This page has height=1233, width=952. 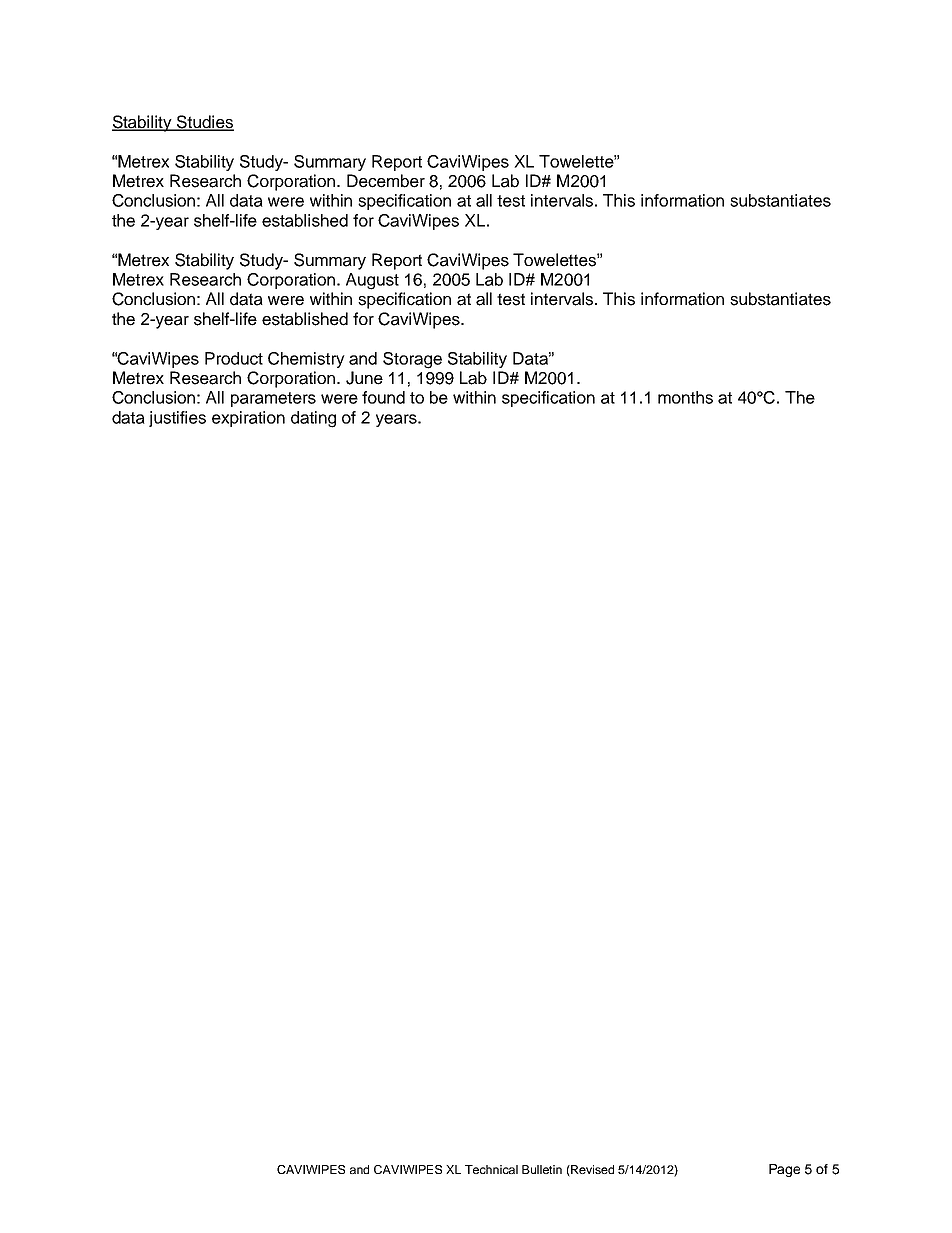 I want to click on justifies, so click(x=177, y=419).
